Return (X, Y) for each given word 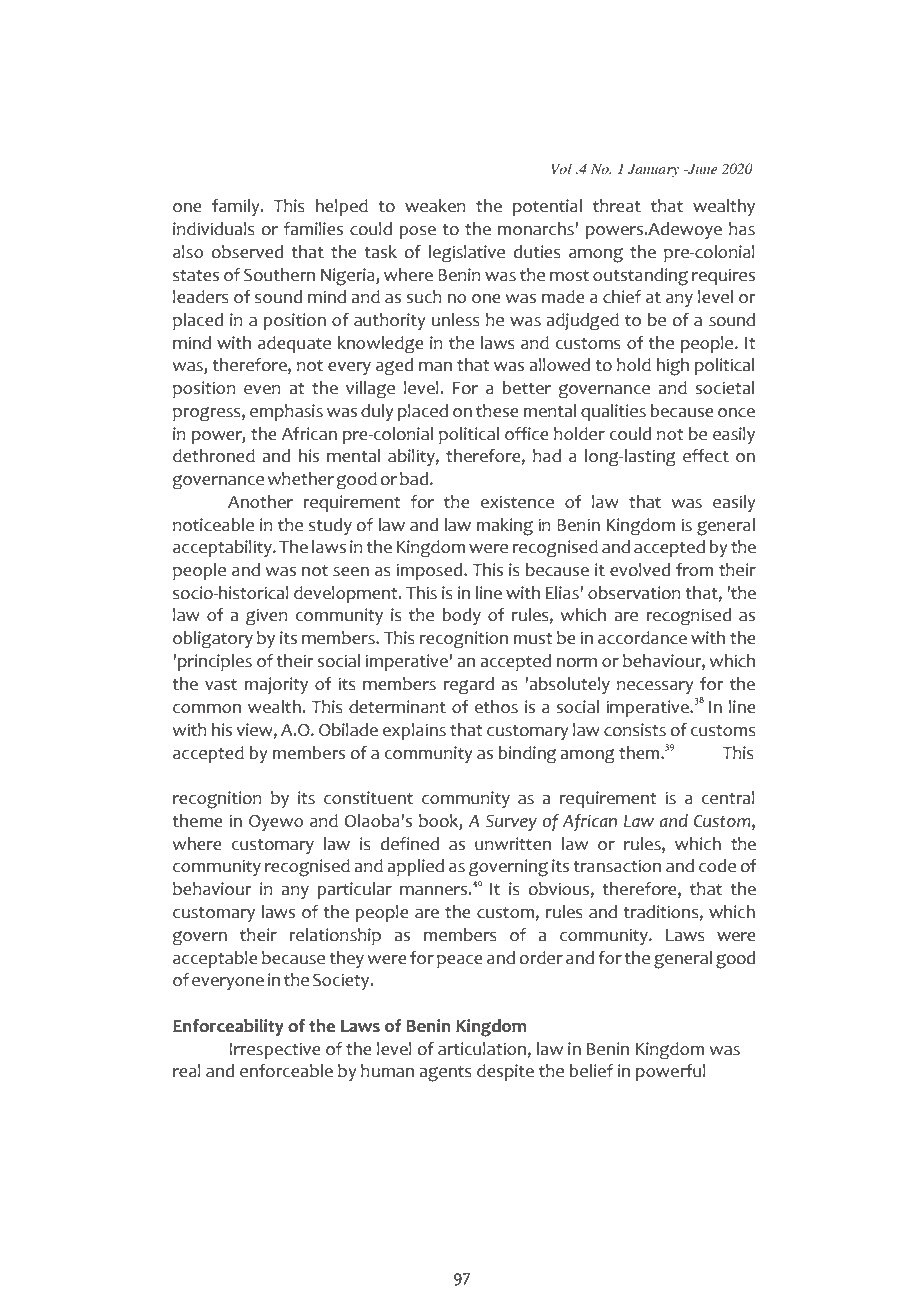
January (653, 170)
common (207, 709)
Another (260, 502)
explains (414, 731)
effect (706, 456)
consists (635, 730)
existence (517, 502)
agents (445, 1073)
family (237, 207)
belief (591, 1071)
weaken (435, 206)
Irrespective (275, 1050)
